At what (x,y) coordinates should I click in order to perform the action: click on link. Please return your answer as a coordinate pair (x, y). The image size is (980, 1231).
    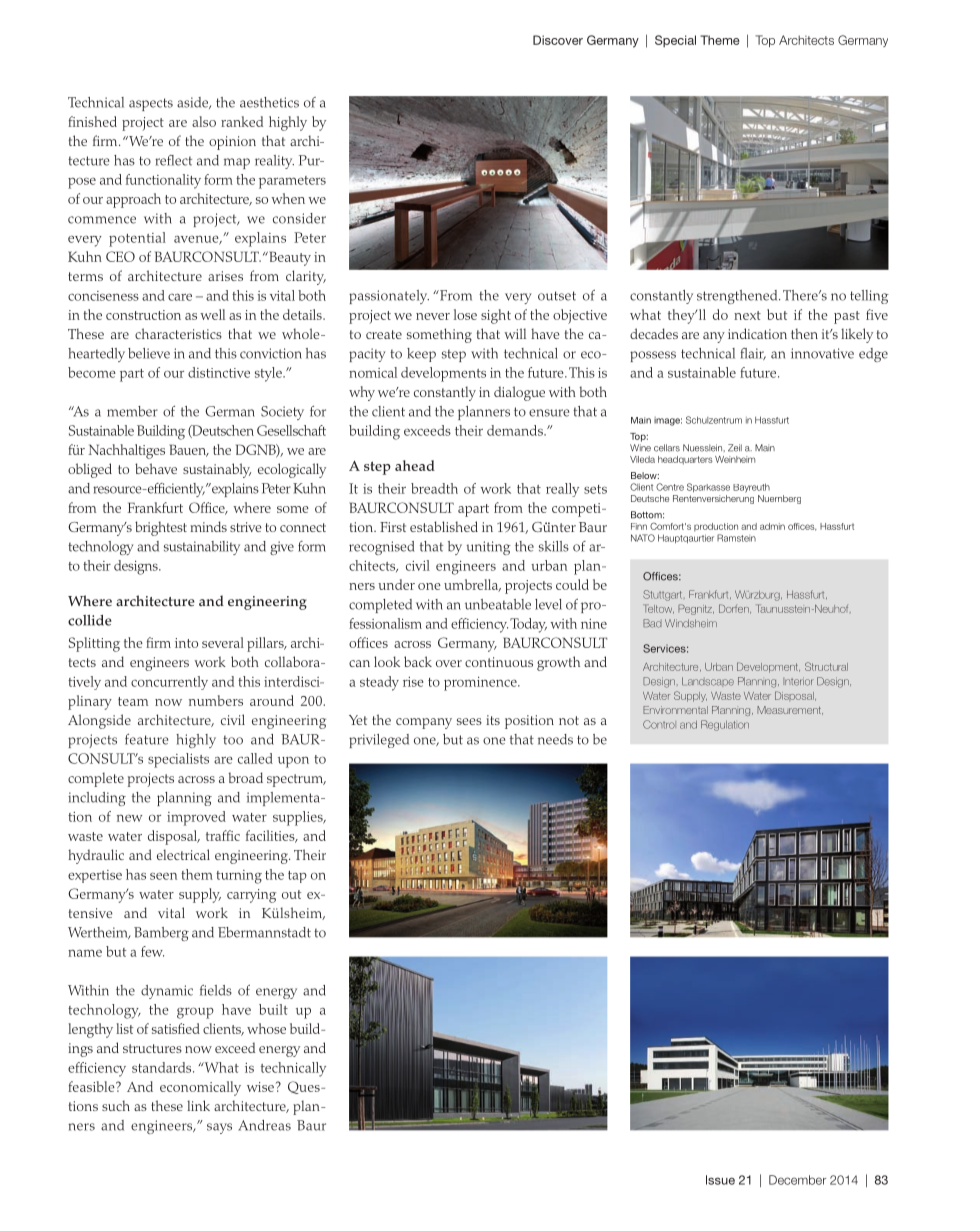
    Looking at the image, I should click on (198, 1105).
